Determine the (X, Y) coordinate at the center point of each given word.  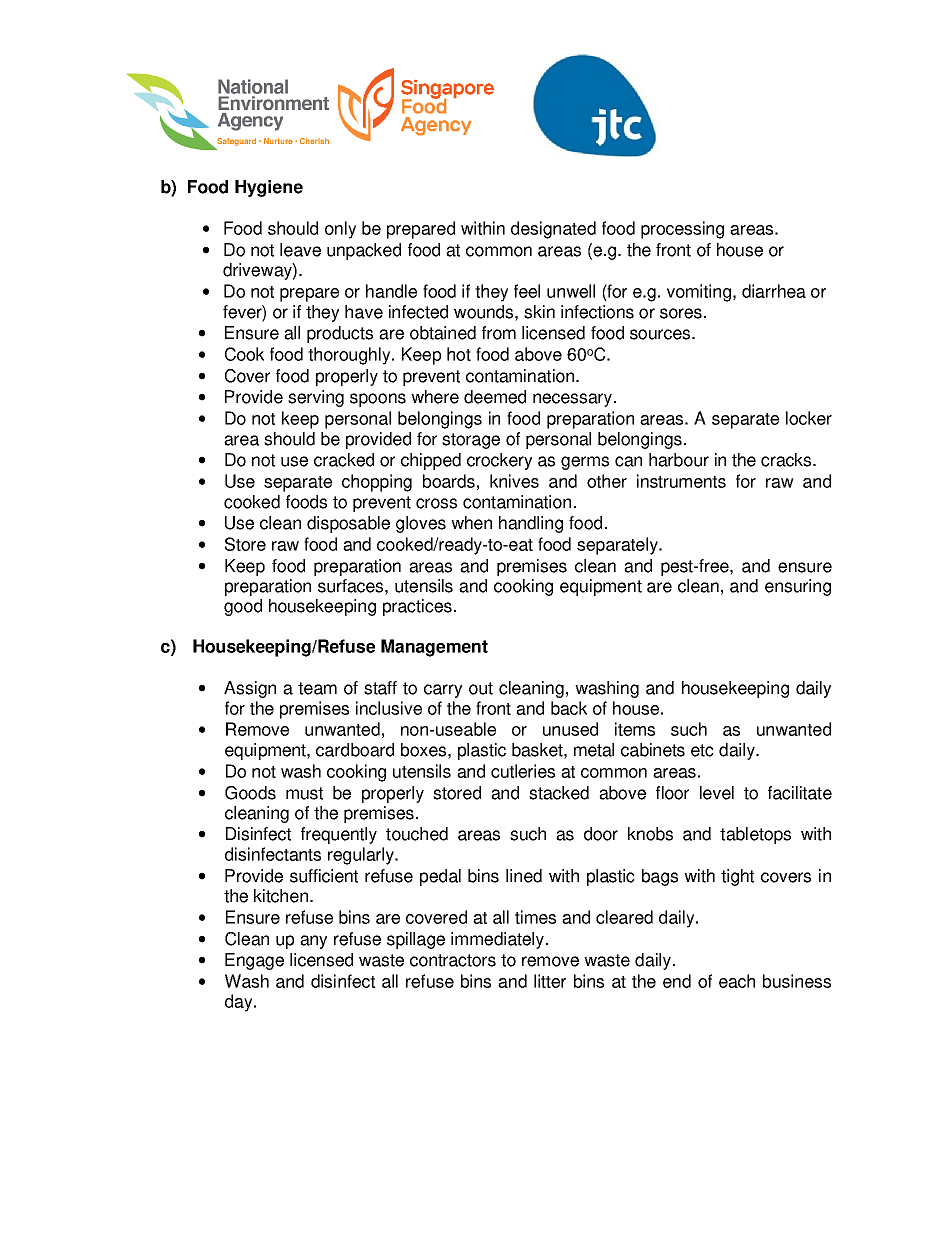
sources (661, 334)
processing (682, 230)
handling (531, 524)
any (313, 942)
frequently (339, 835)
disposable (348, 524)
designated (553, 230)
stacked (559, 793)
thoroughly (350, 356)
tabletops (755, 835)
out (481, 688)
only (340, 230)
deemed (495, 397)
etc (702, 750)
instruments (681, 481)
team (317, 688)
